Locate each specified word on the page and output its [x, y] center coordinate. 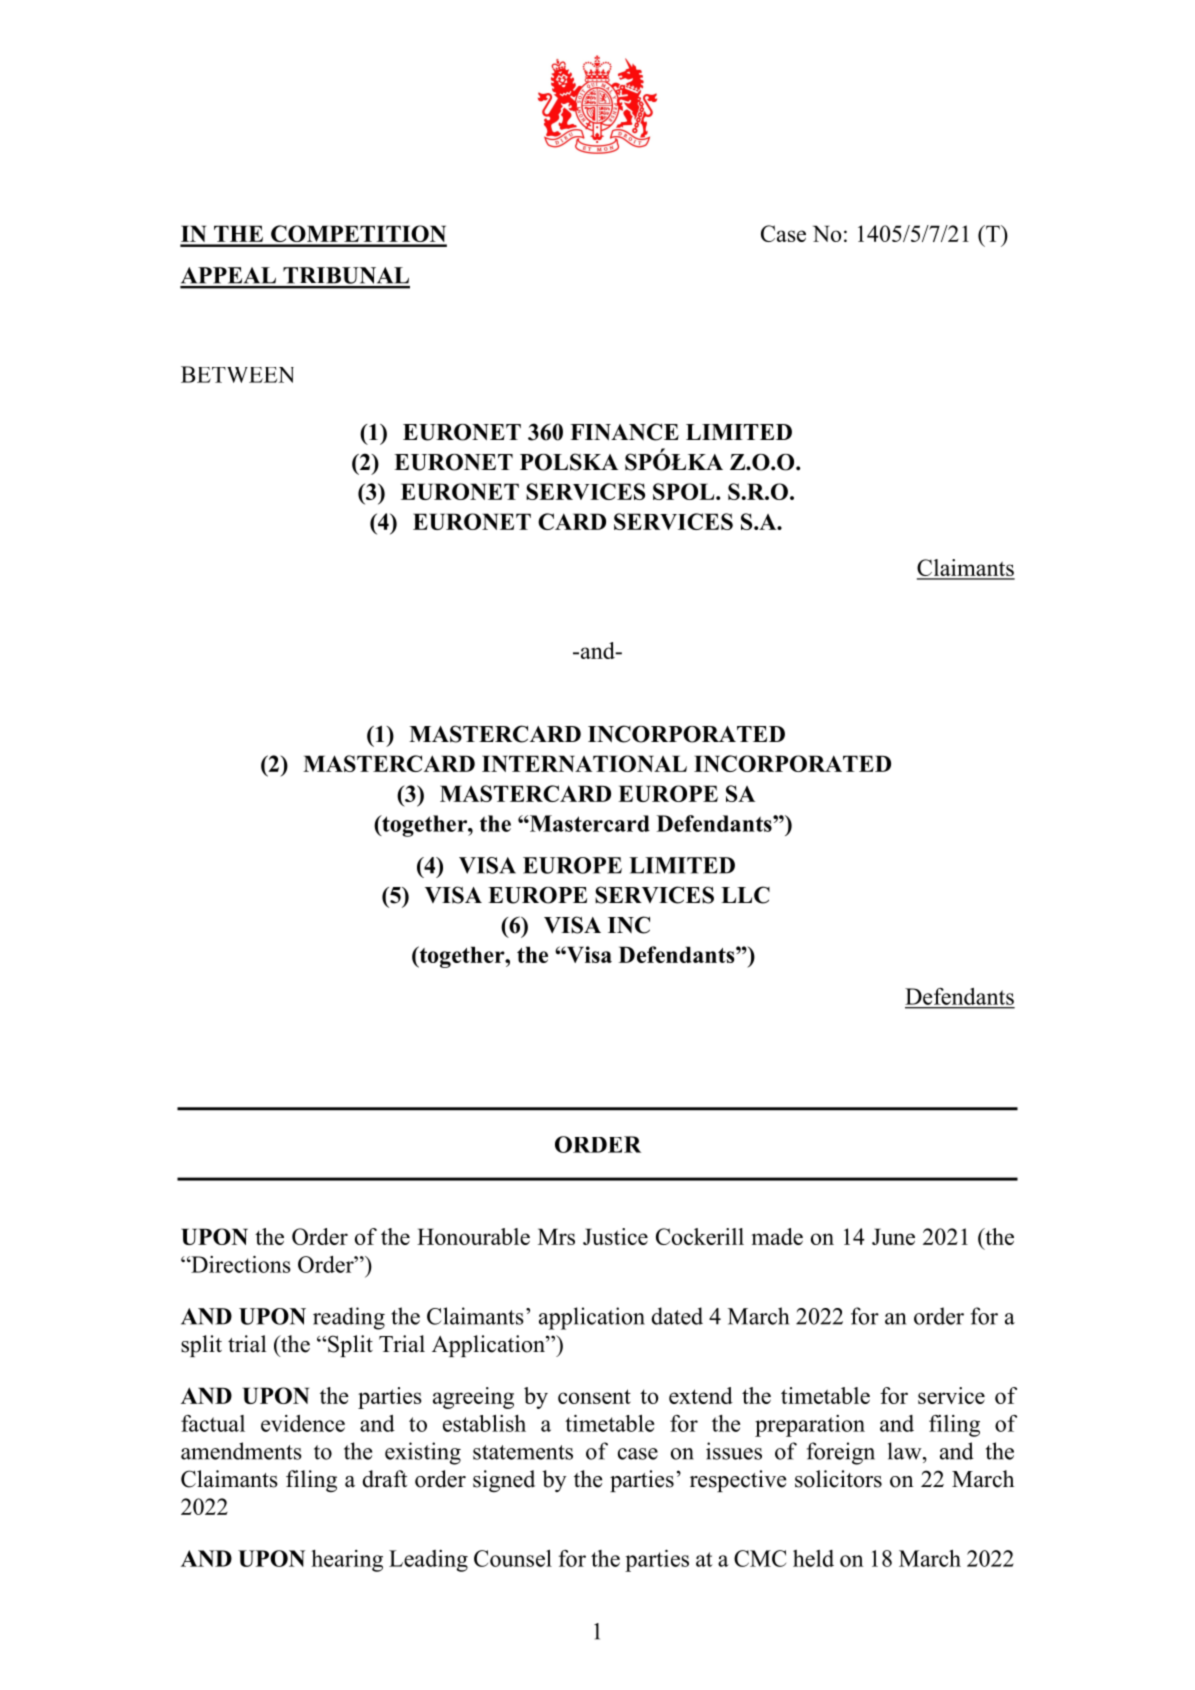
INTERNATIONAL [584, 763]
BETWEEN [237, 374]
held [813, 1558]
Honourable [473, 1236]
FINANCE [624, 432]
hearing [347, 1561]
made [777, 1236]
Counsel [513, 1558]
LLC [745, 895]
